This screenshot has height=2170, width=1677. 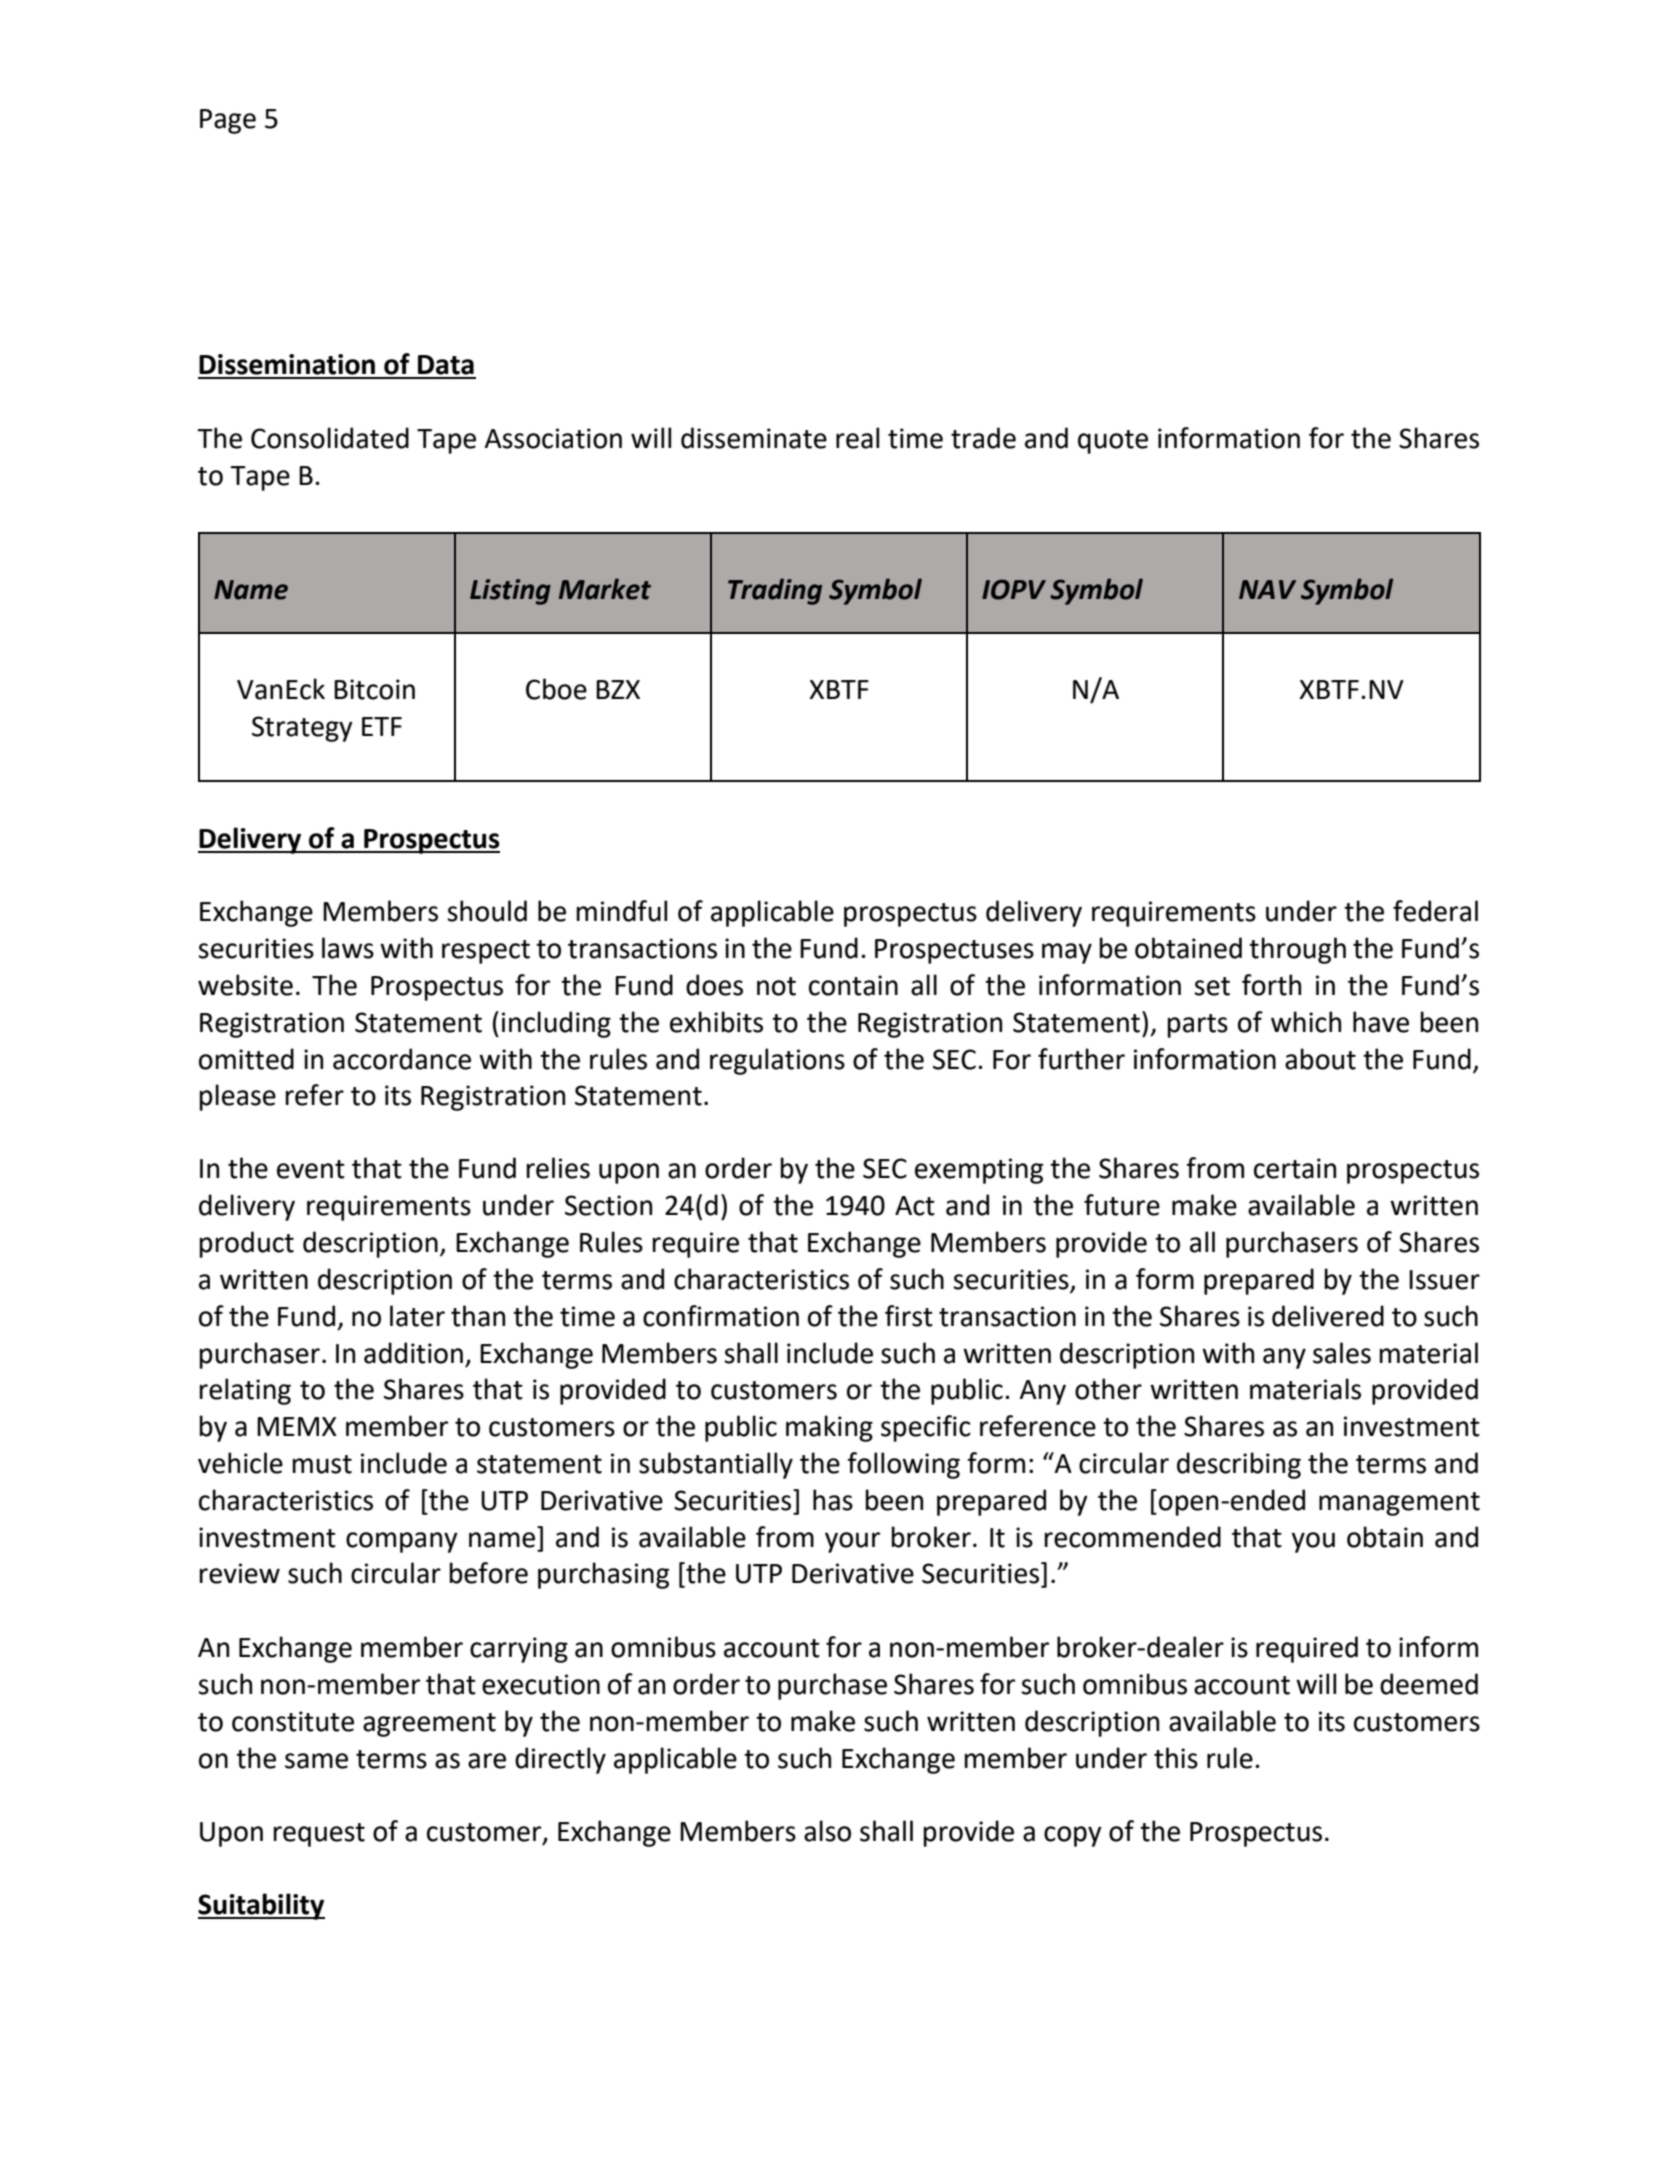 I want to click on this, so click(x=1176, y=1758).
